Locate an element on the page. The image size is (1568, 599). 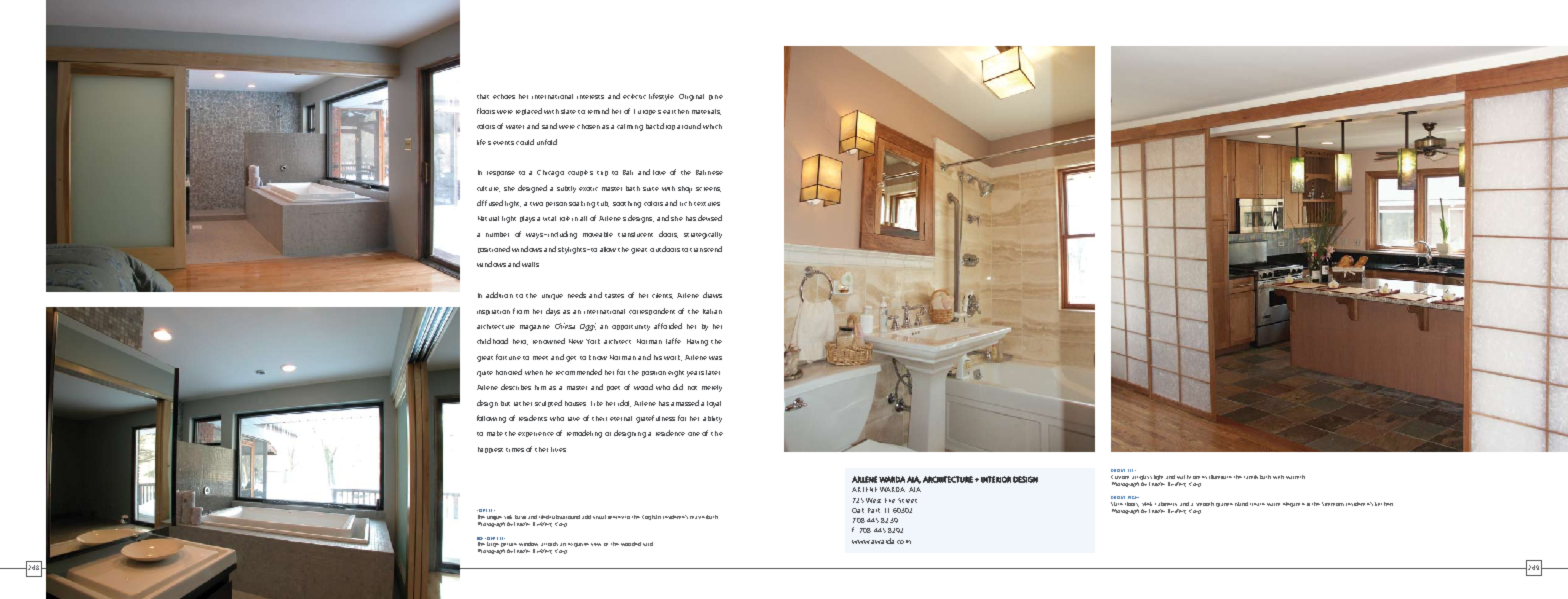
create is located at coordinates (1257, 504).
